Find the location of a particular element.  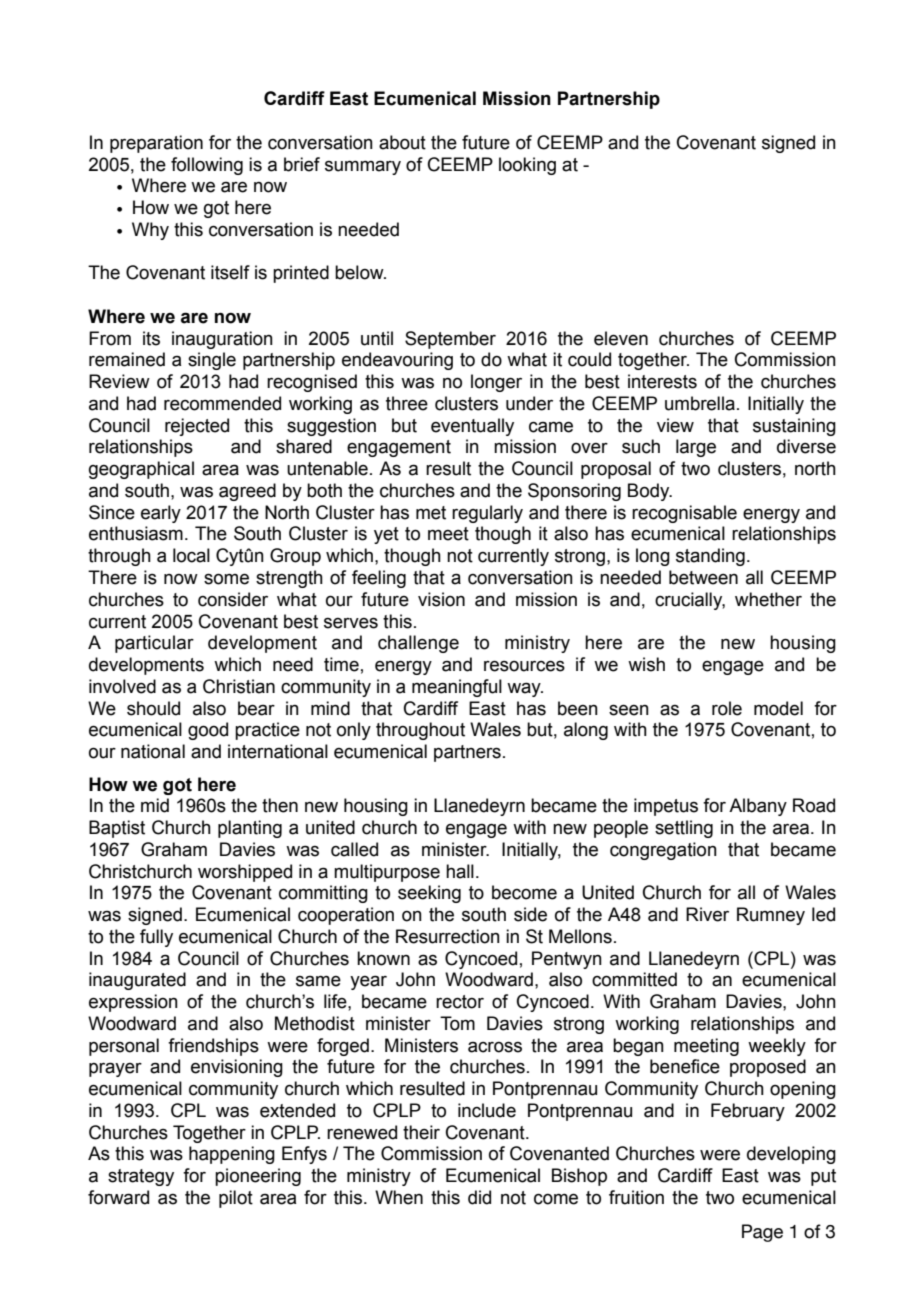

pilot is located at coordinates (236, 1199).
